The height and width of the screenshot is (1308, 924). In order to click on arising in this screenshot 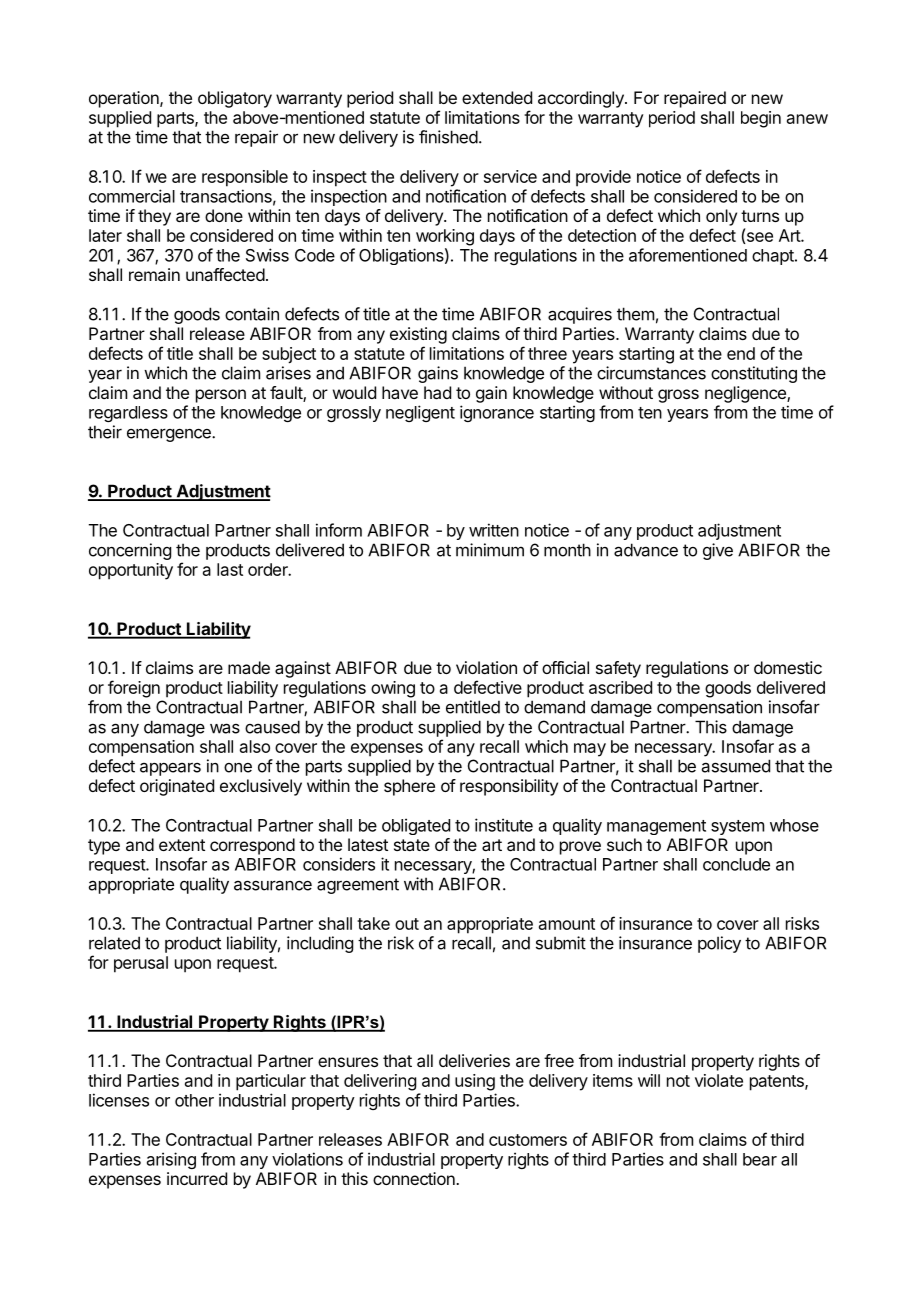, I will do `click(171, 1160)`.
